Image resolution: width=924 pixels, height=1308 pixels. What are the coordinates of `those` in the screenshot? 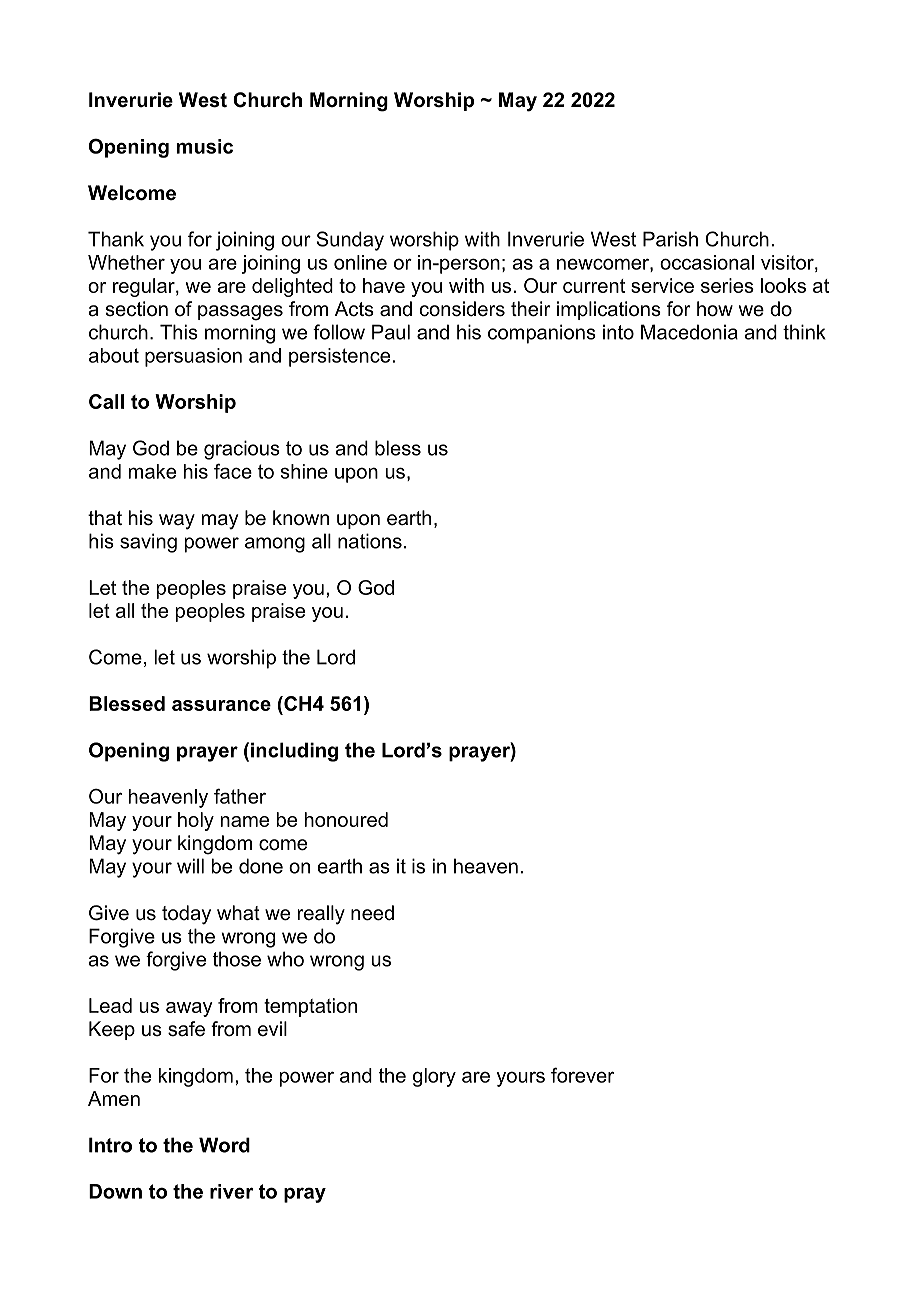 It's located at (237, 959).
